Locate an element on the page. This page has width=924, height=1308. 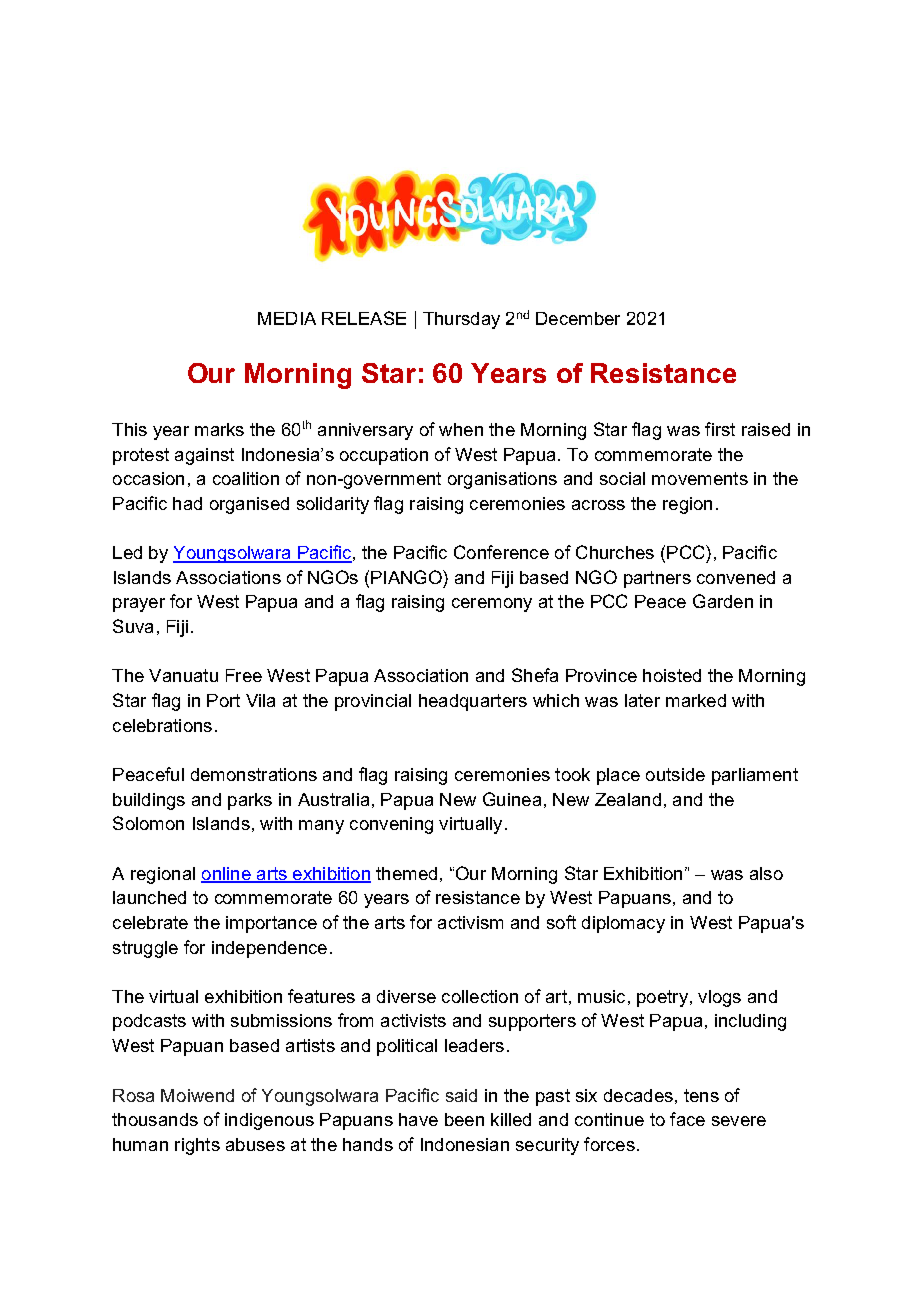
had is located at coordinates (187, 503).
